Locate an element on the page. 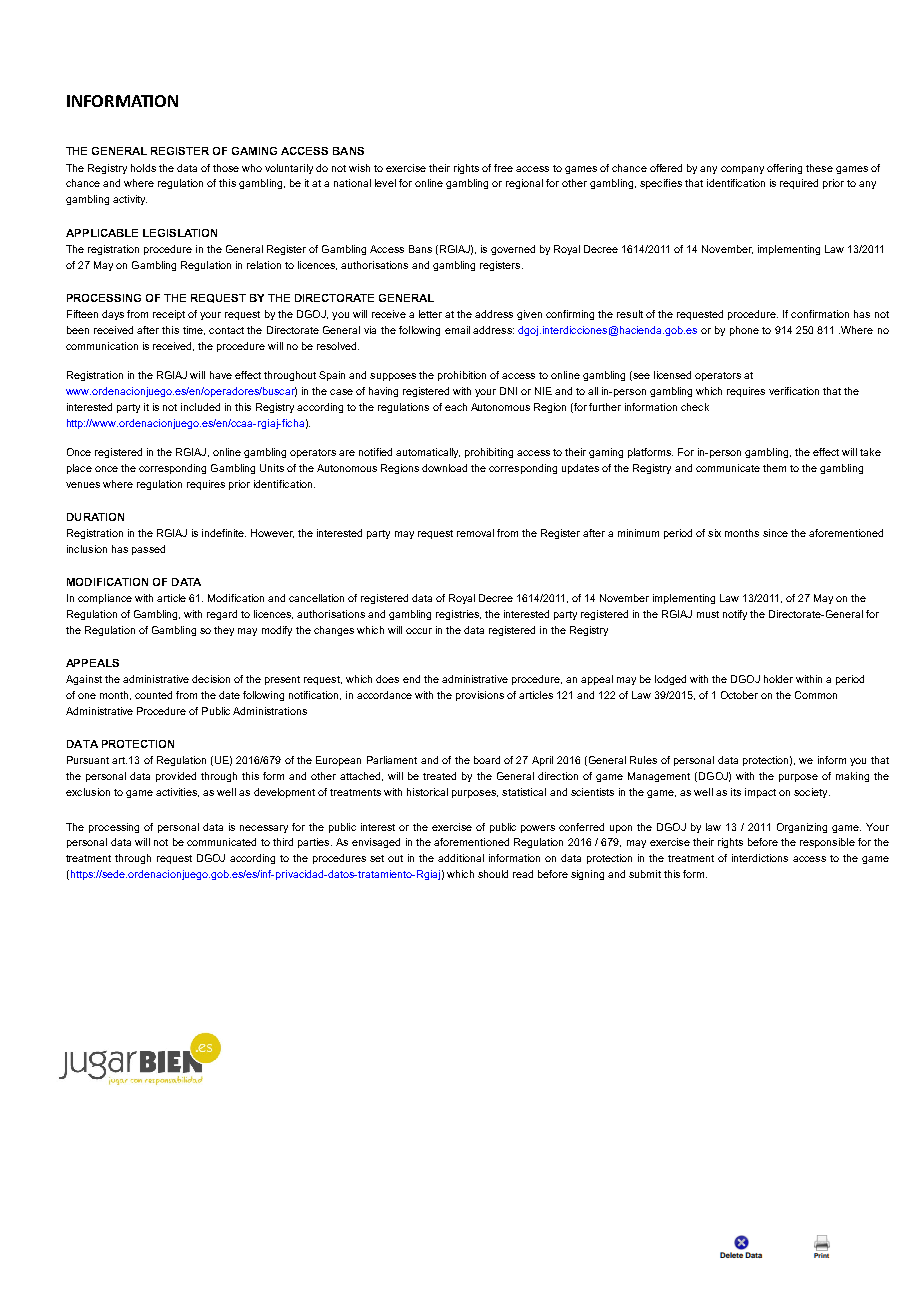 This page has width=924, height=1307. activity is located at coordinates (130, 200).
